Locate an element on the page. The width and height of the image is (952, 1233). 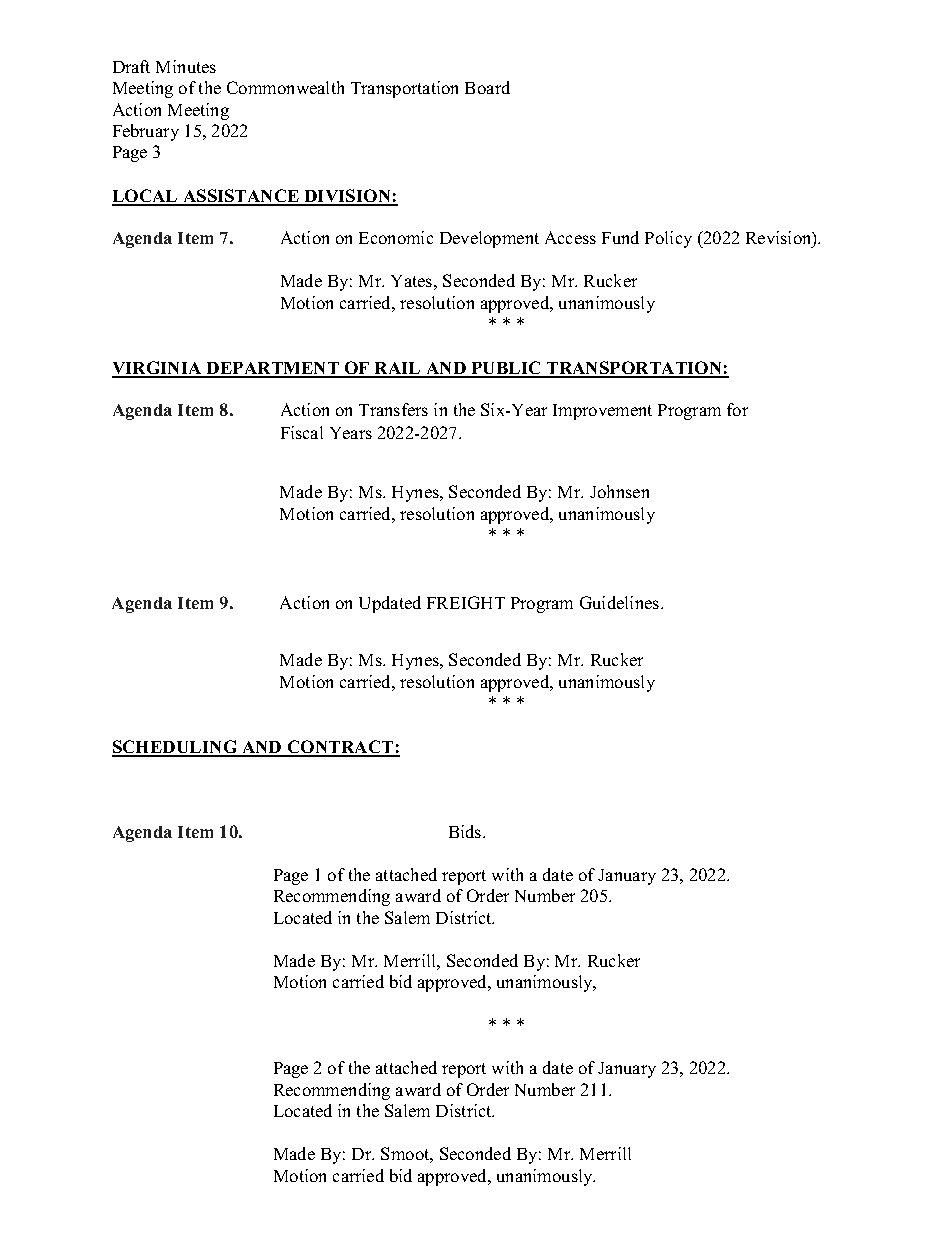
Guidelines is located at coordinates (621, 602).
